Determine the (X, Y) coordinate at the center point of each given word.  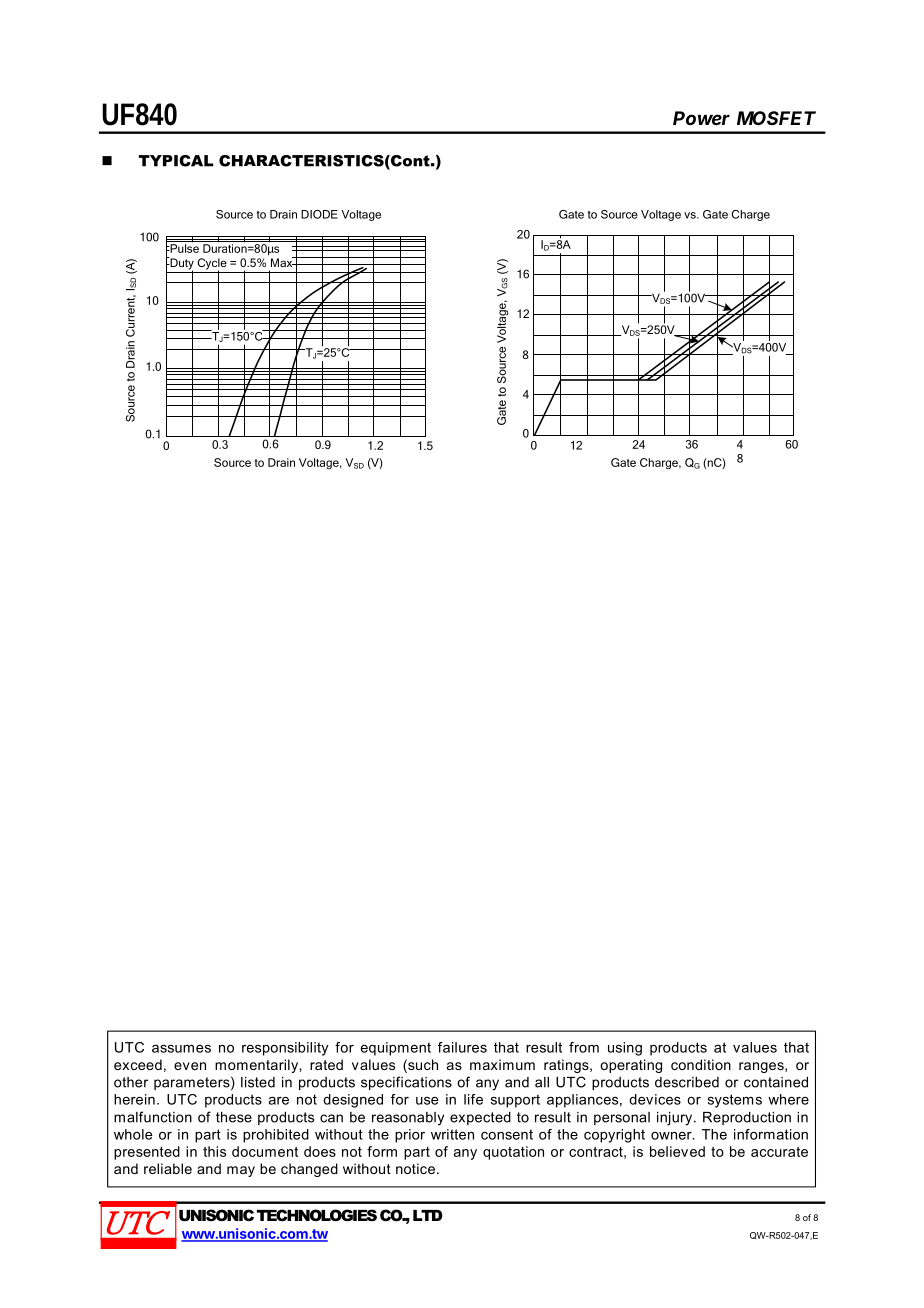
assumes (181, 1048)
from (584, 1047)
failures (462, 1047)
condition (701, 1064)
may (241, 1171)
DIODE (319, 214)
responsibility (285, 1049)
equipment (396, 1049)
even (190, 1066)
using (625, 1049)
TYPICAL (176, 161)
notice (415, 1168)
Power (701, 118)
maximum (502, 1064)
